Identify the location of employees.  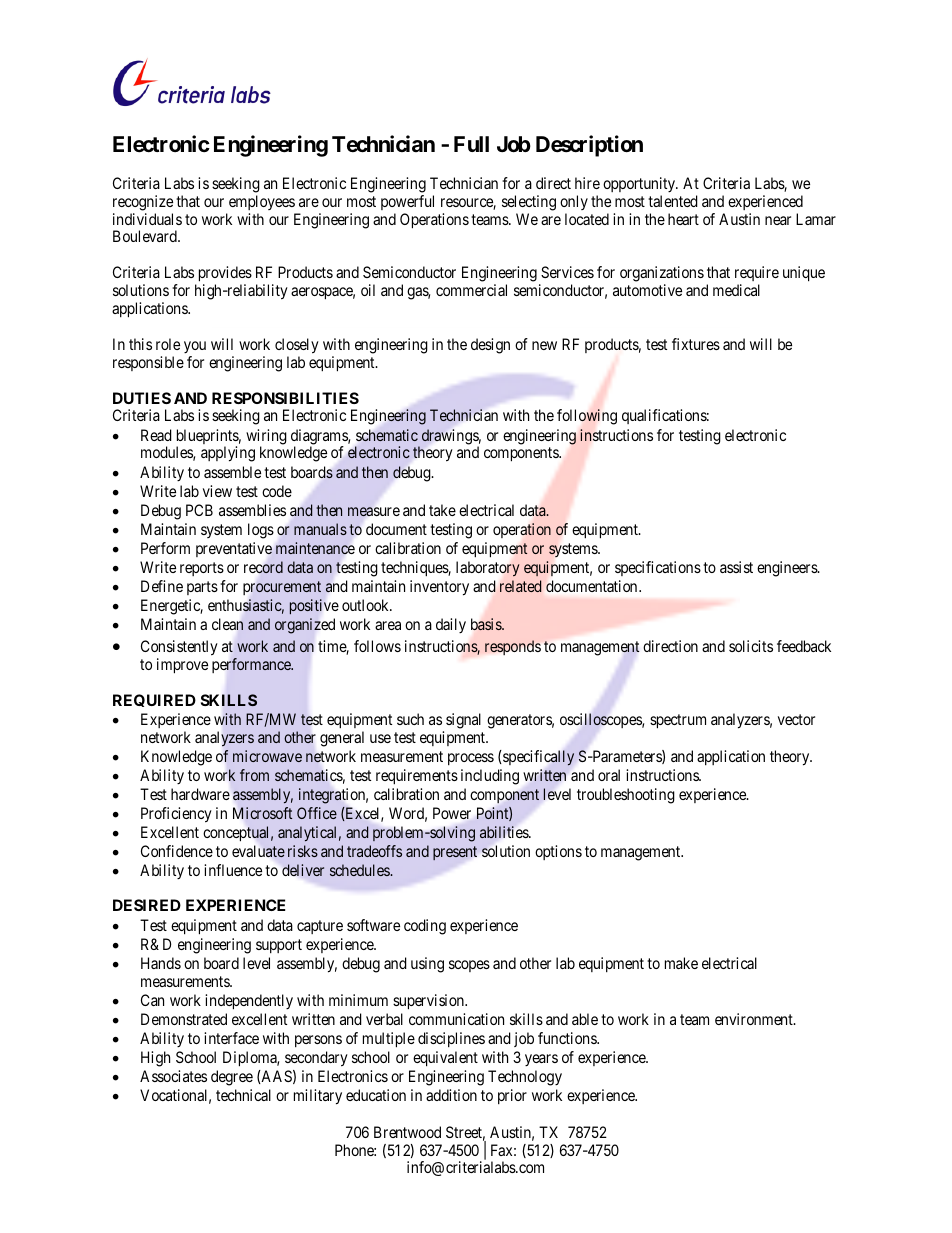
(262, 202).
